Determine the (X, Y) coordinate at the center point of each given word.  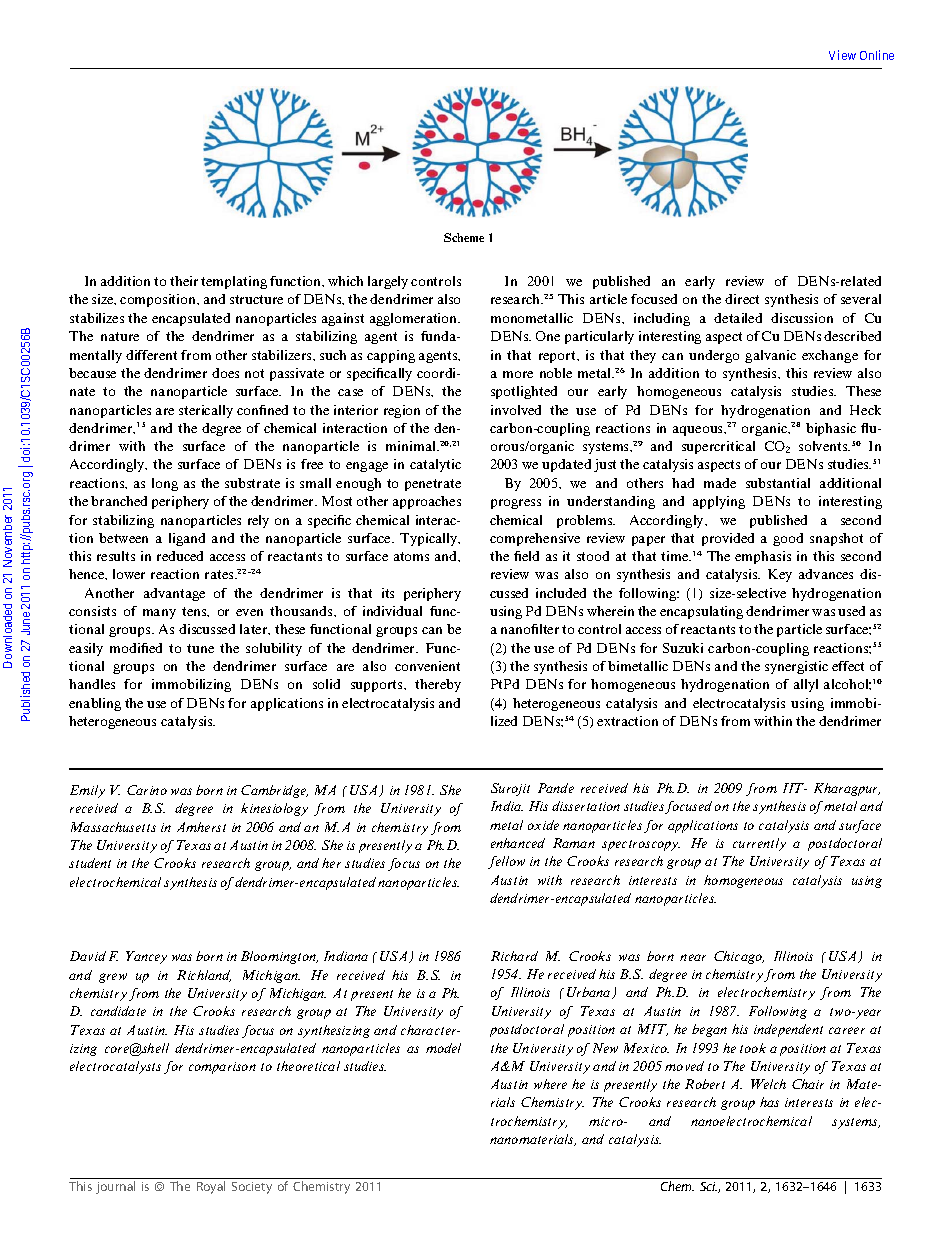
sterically (206, 411)
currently (759, 844)
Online (877, 55)
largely (388, 282)
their (184, 281)
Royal (211, 1187)
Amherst (201, 827)
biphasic (831, 429)
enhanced (518, 843)
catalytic (435, 465)
